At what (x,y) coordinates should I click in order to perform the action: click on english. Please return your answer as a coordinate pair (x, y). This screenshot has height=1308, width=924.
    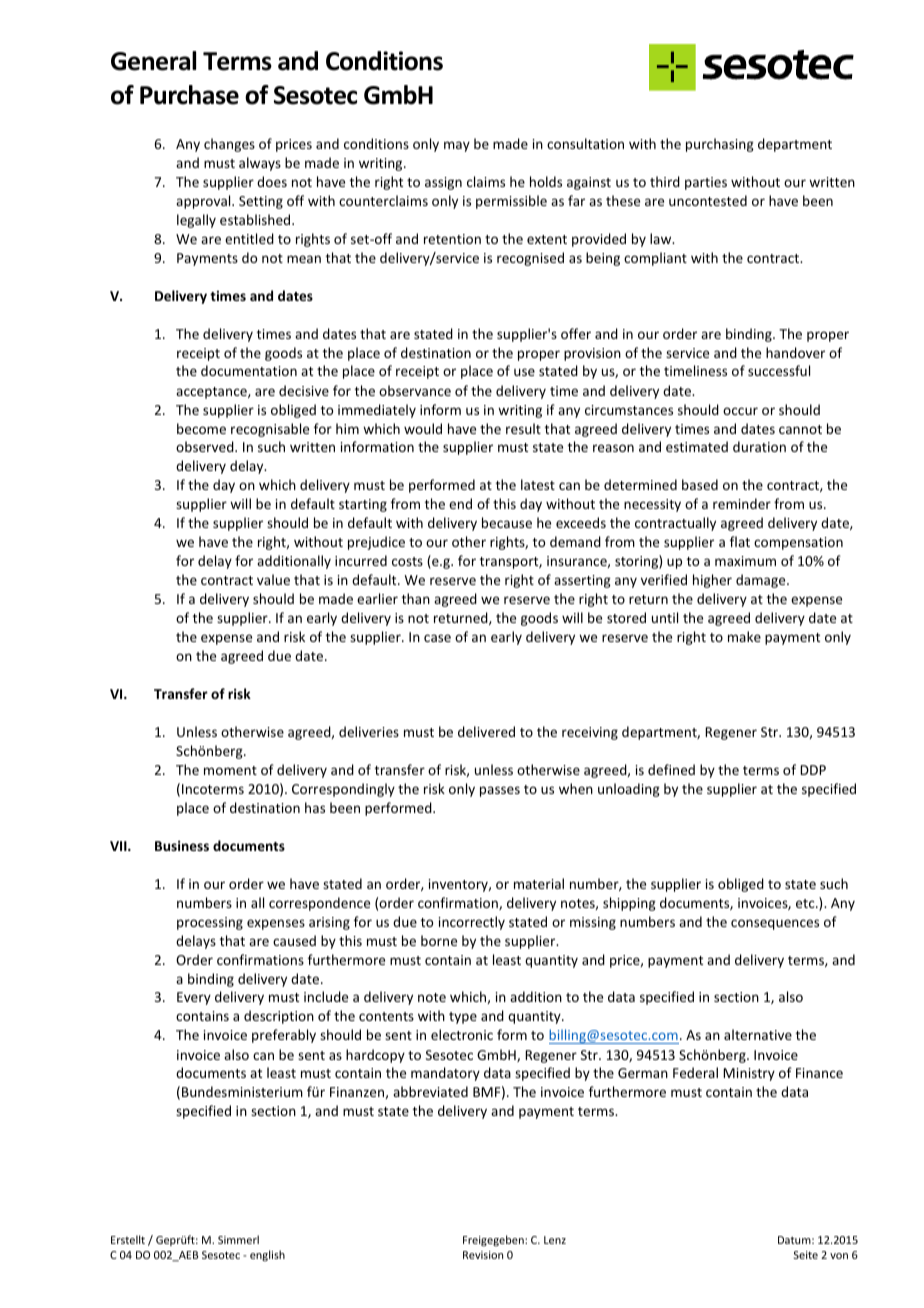
    Looking at the image, I should click on (267, 1255).
